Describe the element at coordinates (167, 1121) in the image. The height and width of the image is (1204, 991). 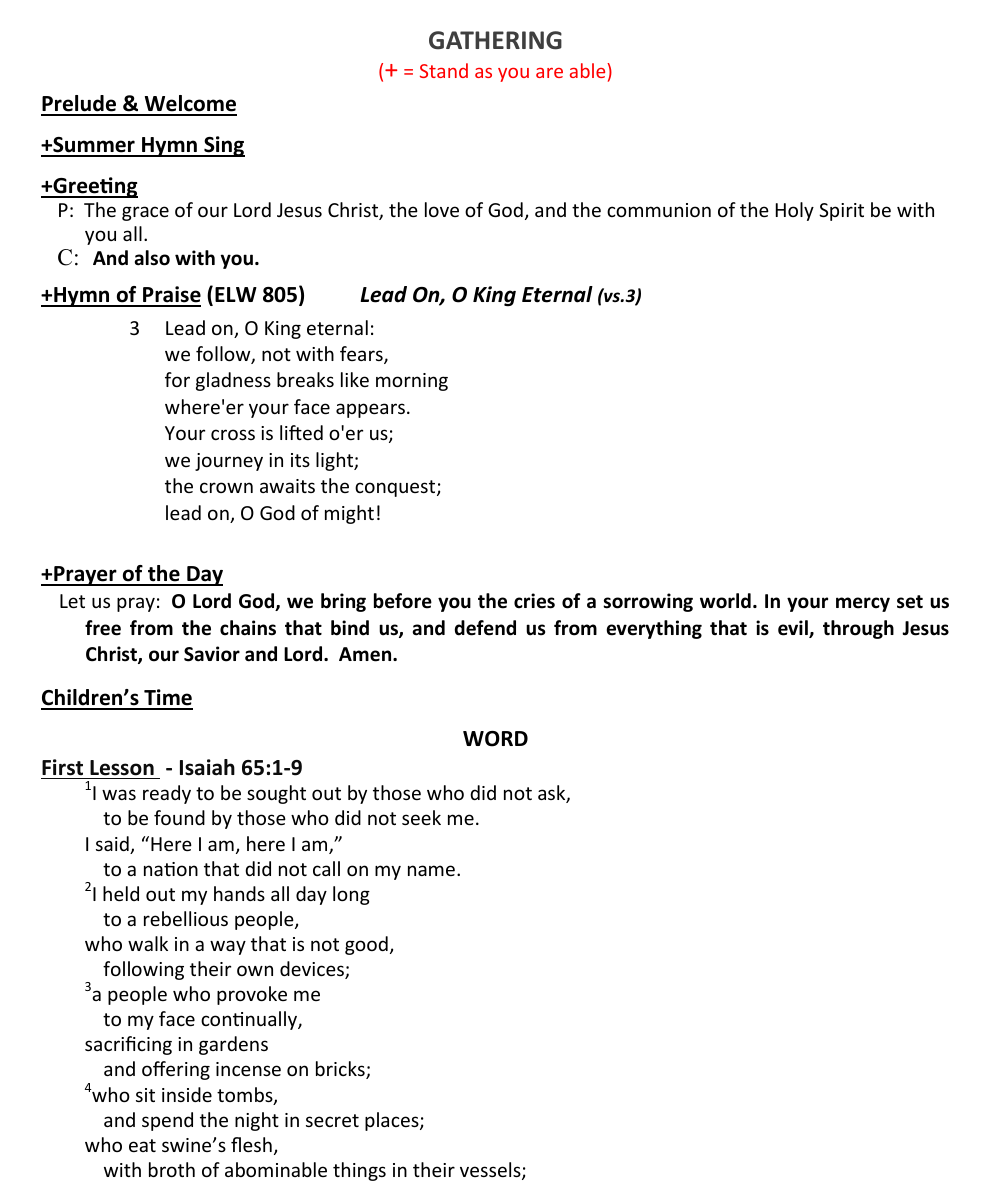
I see `spend` at that location.
